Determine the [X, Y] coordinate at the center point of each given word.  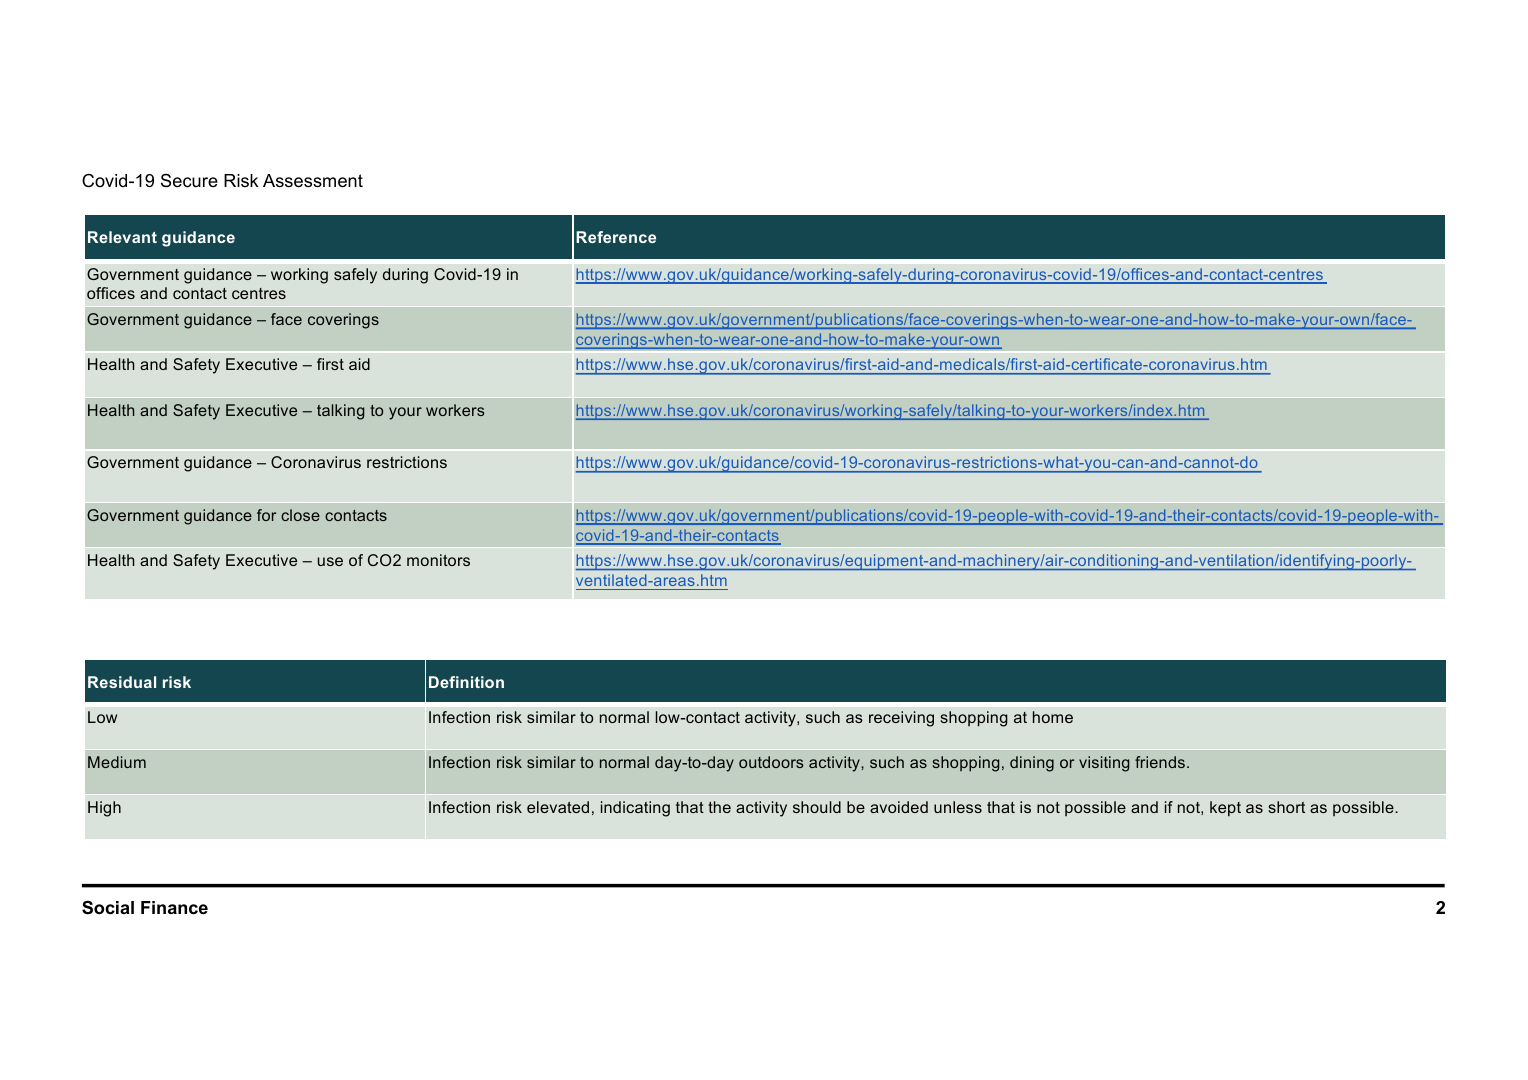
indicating [635, 809]
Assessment [313, 181]
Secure [189, 180]
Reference [616, 237]
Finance [174, 908]
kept [1225, 809]
